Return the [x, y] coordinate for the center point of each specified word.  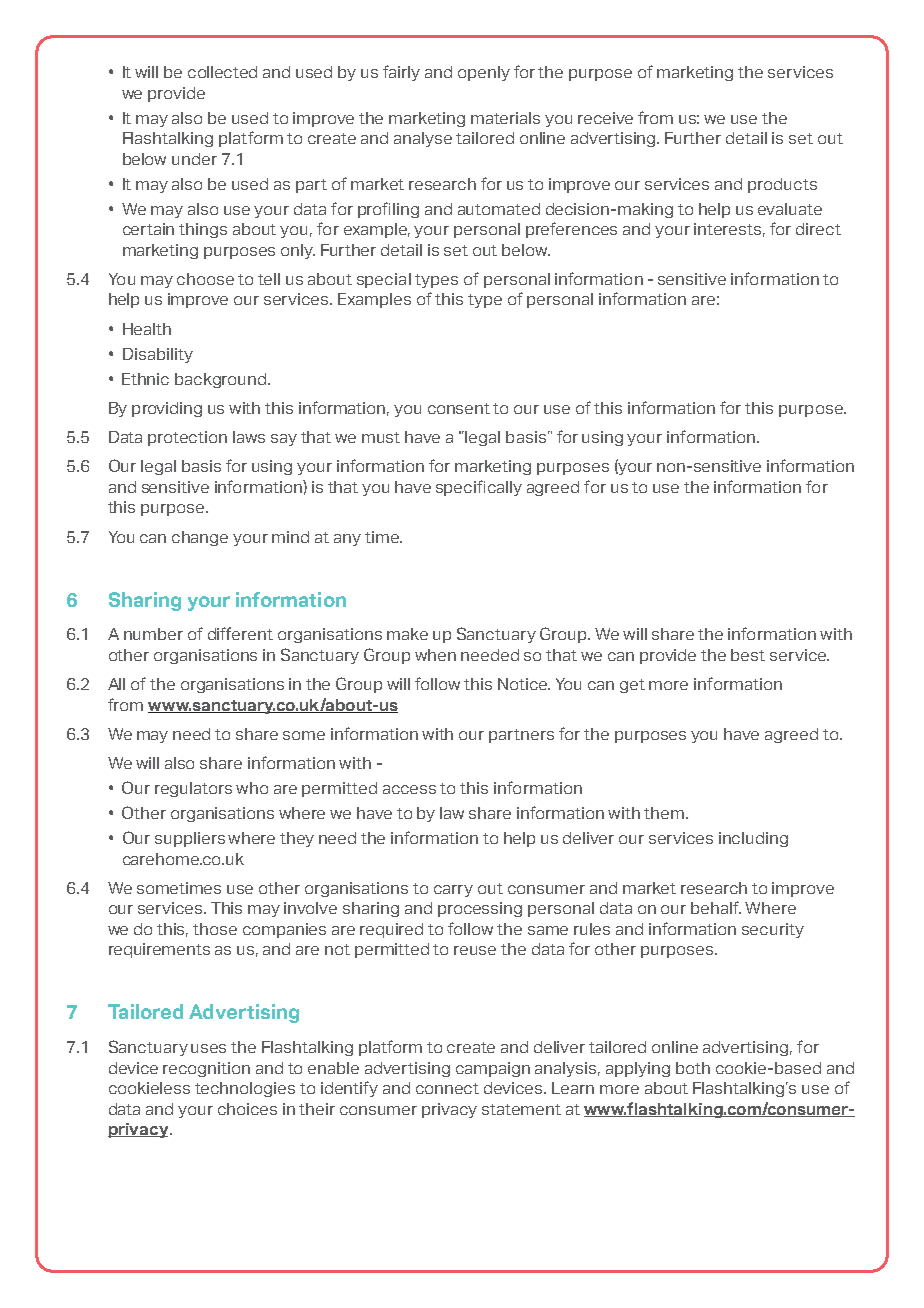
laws [249, 437]
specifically [479, 488]
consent [459, 408]
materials [505, 118]
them [665, 813]
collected [222, 72]
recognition [206, 1069]
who [252, 788]
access [409, 789]
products [782, 185]
